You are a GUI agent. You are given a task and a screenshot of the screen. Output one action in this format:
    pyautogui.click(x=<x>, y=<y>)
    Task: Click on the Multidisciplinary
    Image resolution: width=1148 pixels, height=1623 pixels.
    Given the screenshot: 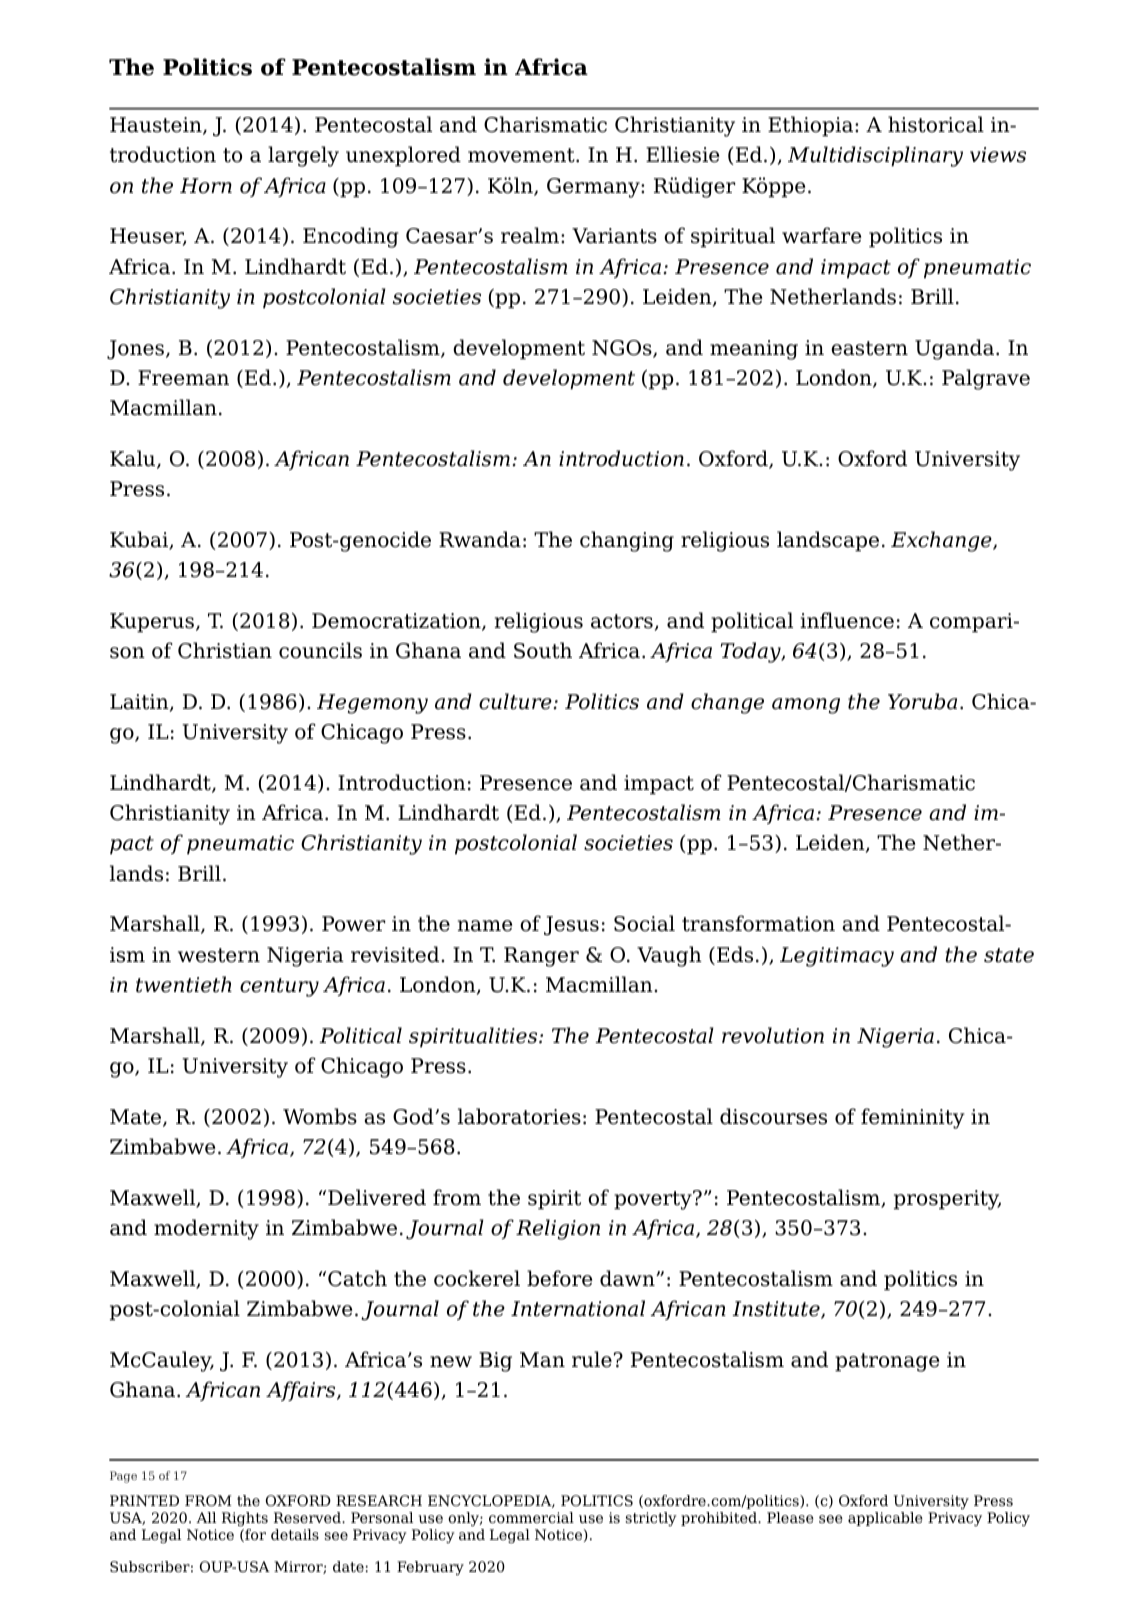 What is the action you would take?
    pyautogui.click(x=875, y=156)
